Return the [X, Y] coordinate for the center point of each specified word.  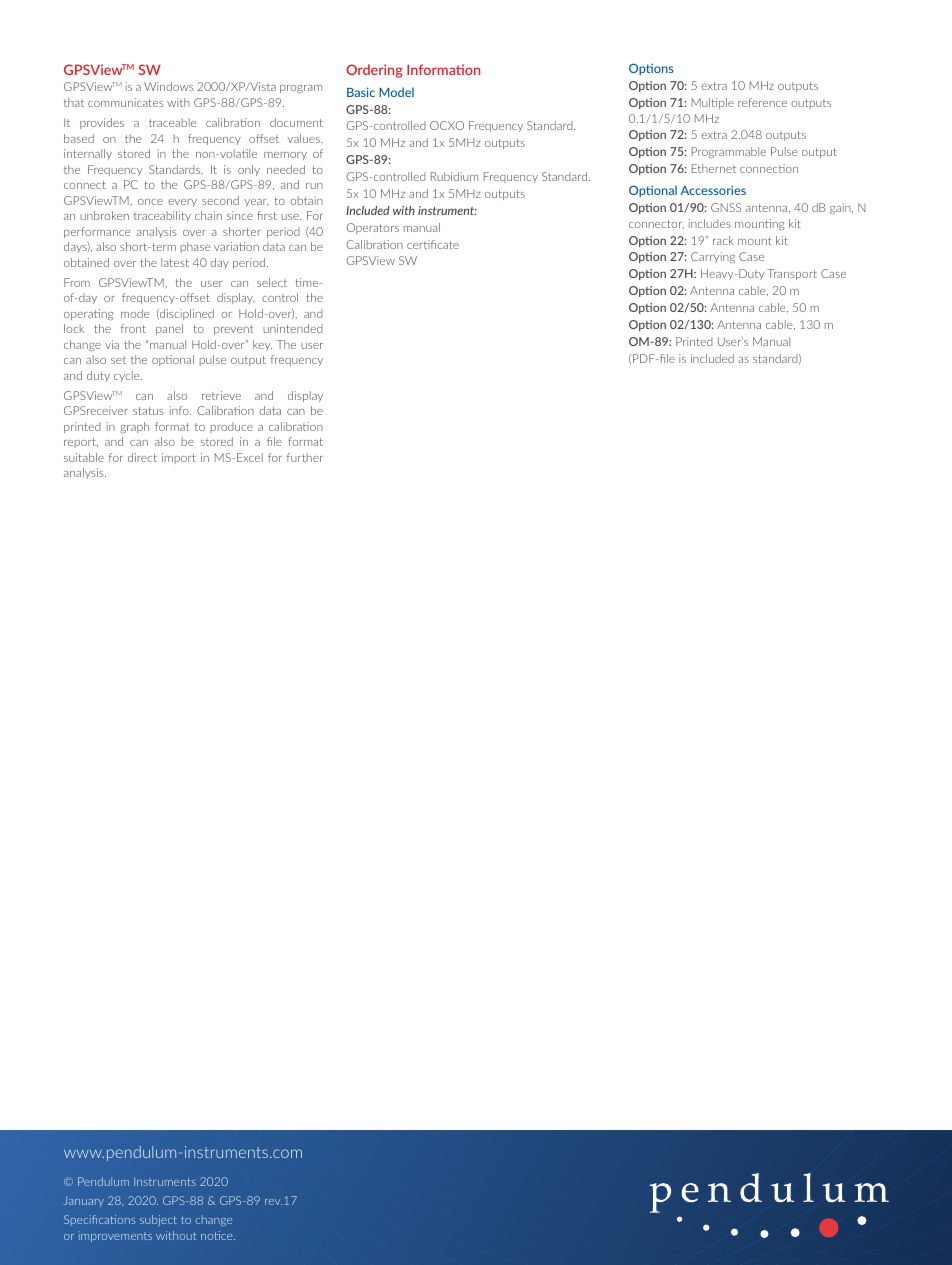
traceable [172, 122]
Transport [792, 274]
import [179, 458]
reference [762, 102]
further [305, 457]
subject [158, 1220]
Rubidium [454, 176]
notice [218, 1235]
